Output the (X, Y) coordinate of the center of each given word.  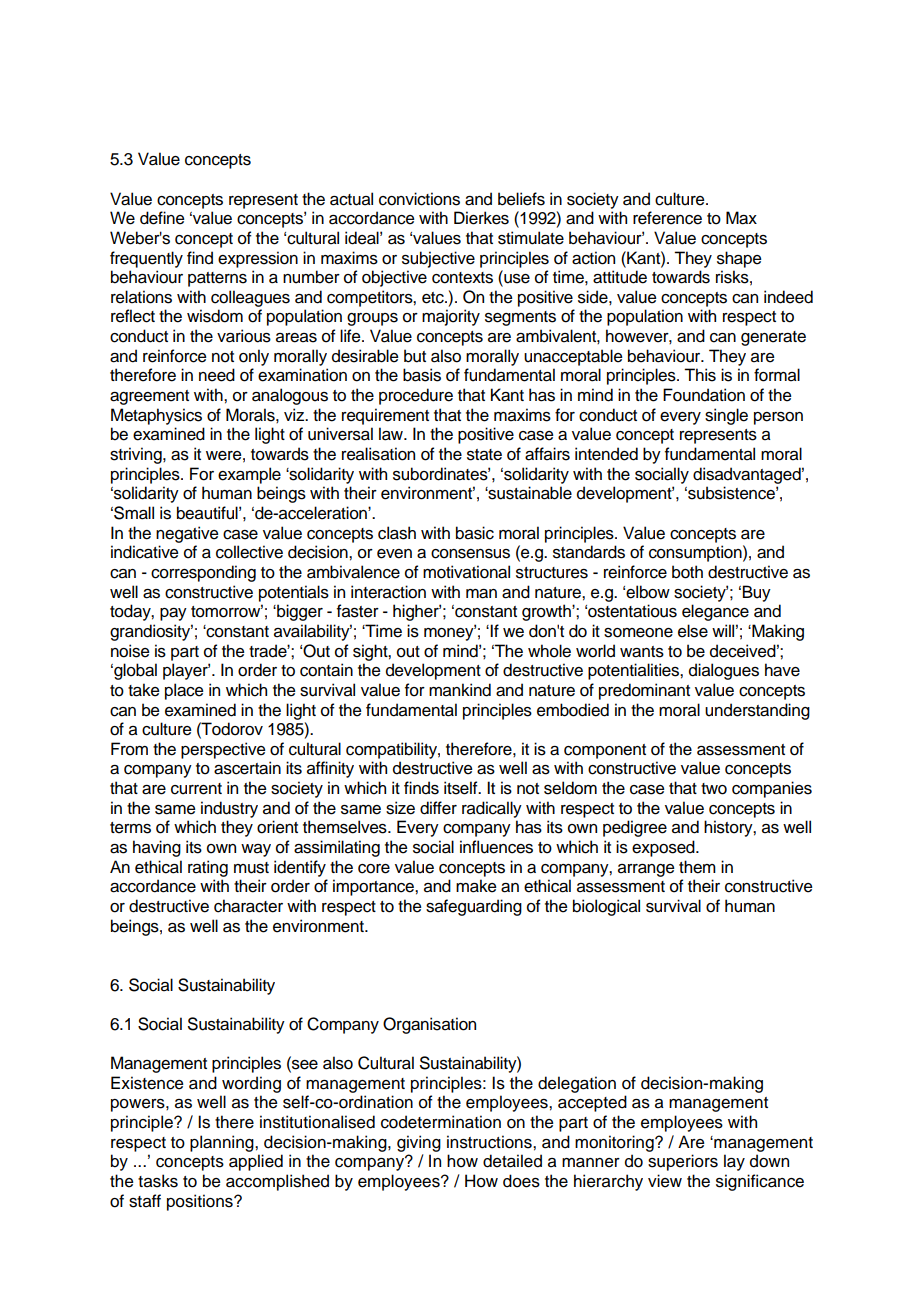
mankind (460, 690)
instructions (490, 1142)
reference (667, 218)
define (162, 218)
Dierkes (481, 218)
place (184, 691)
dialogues (724, 671)
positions (201, 1202)
